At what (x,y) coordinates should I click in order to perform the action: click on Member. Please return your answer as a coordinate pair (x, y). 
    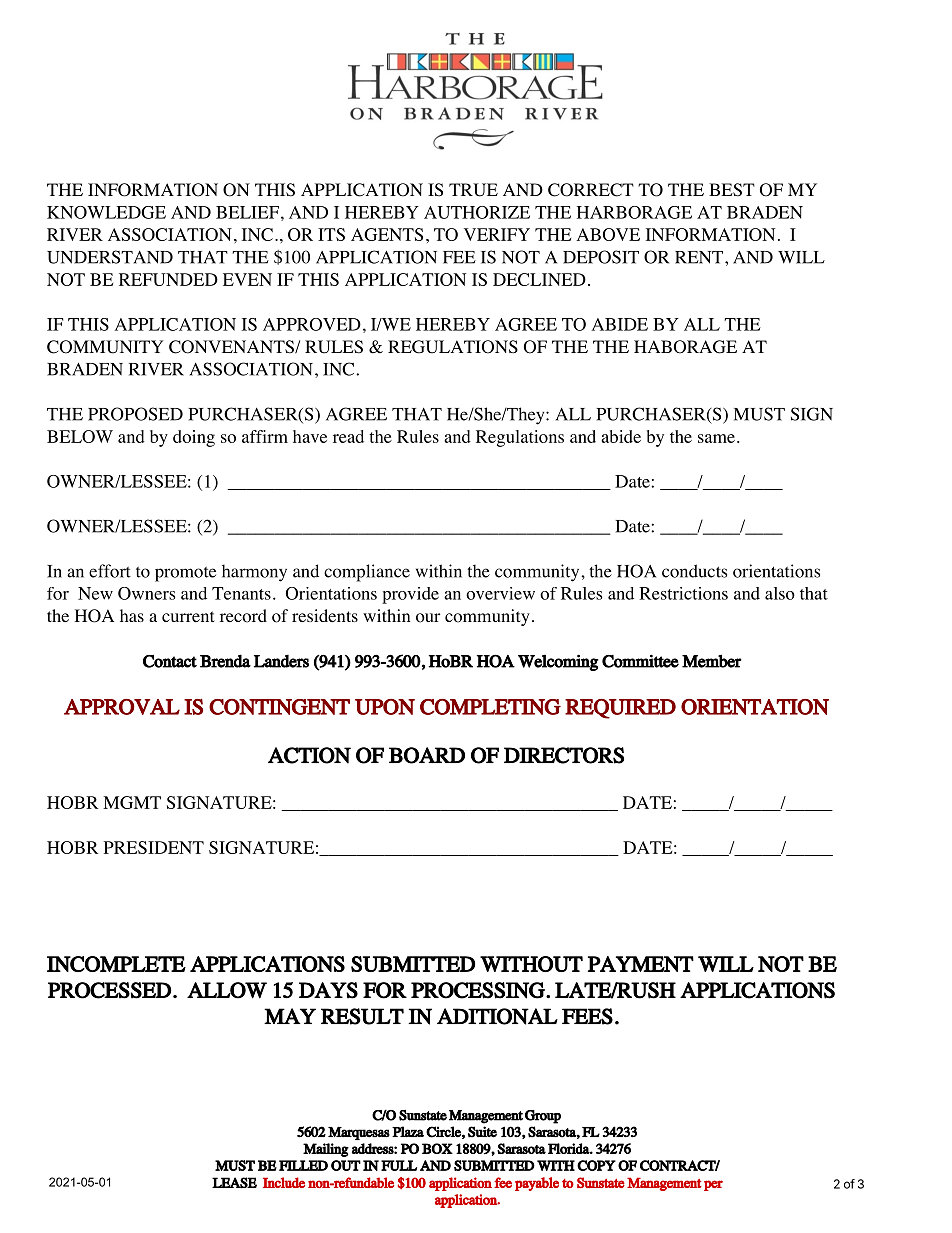
    Looking at the image, I should click on (712, 661).
